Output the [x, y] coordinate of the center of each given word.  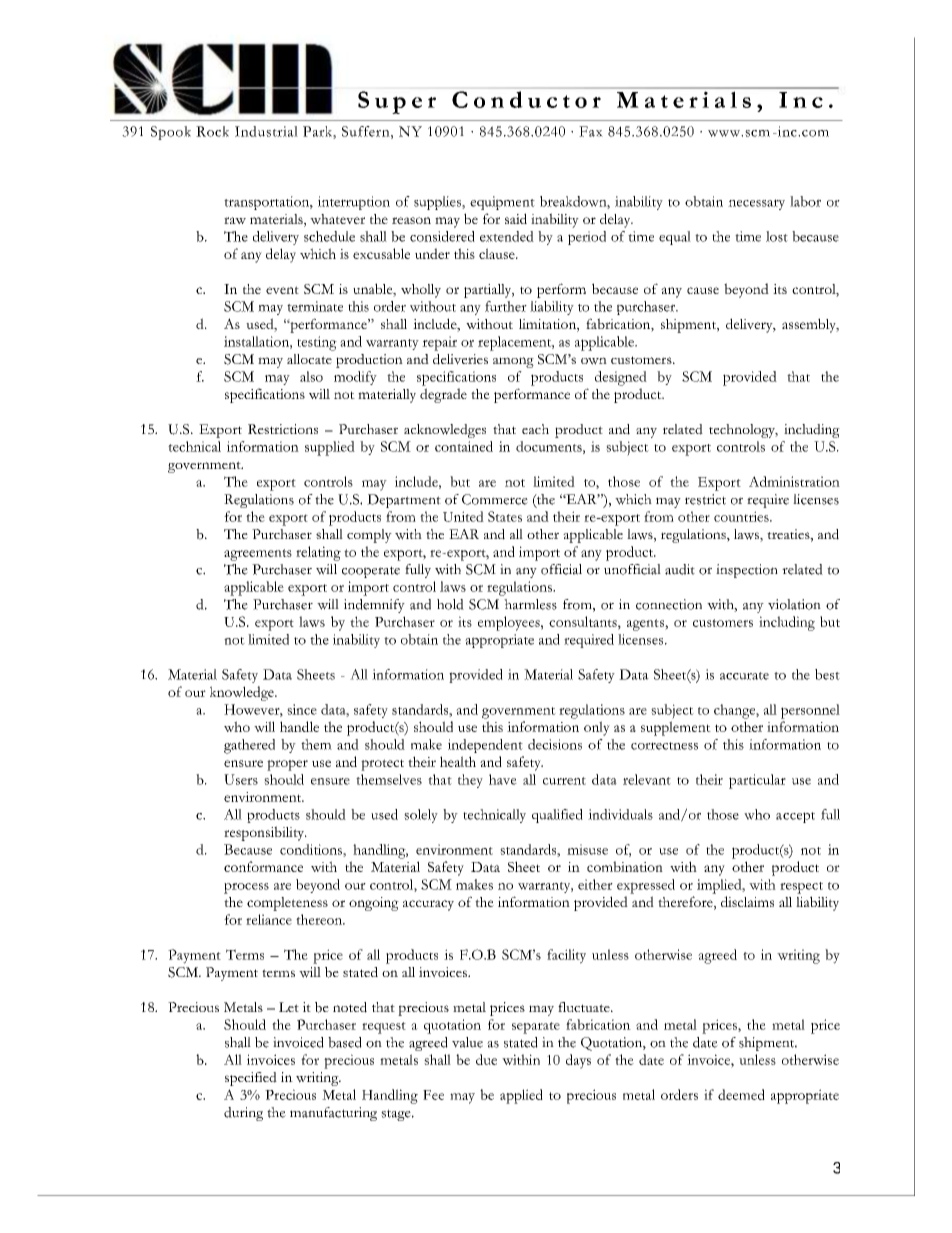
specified [251, 1079]
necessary [756, 204]
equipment [502, 203]
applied [521, 1096]
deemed [741, 1094]
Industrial [266, 131]
